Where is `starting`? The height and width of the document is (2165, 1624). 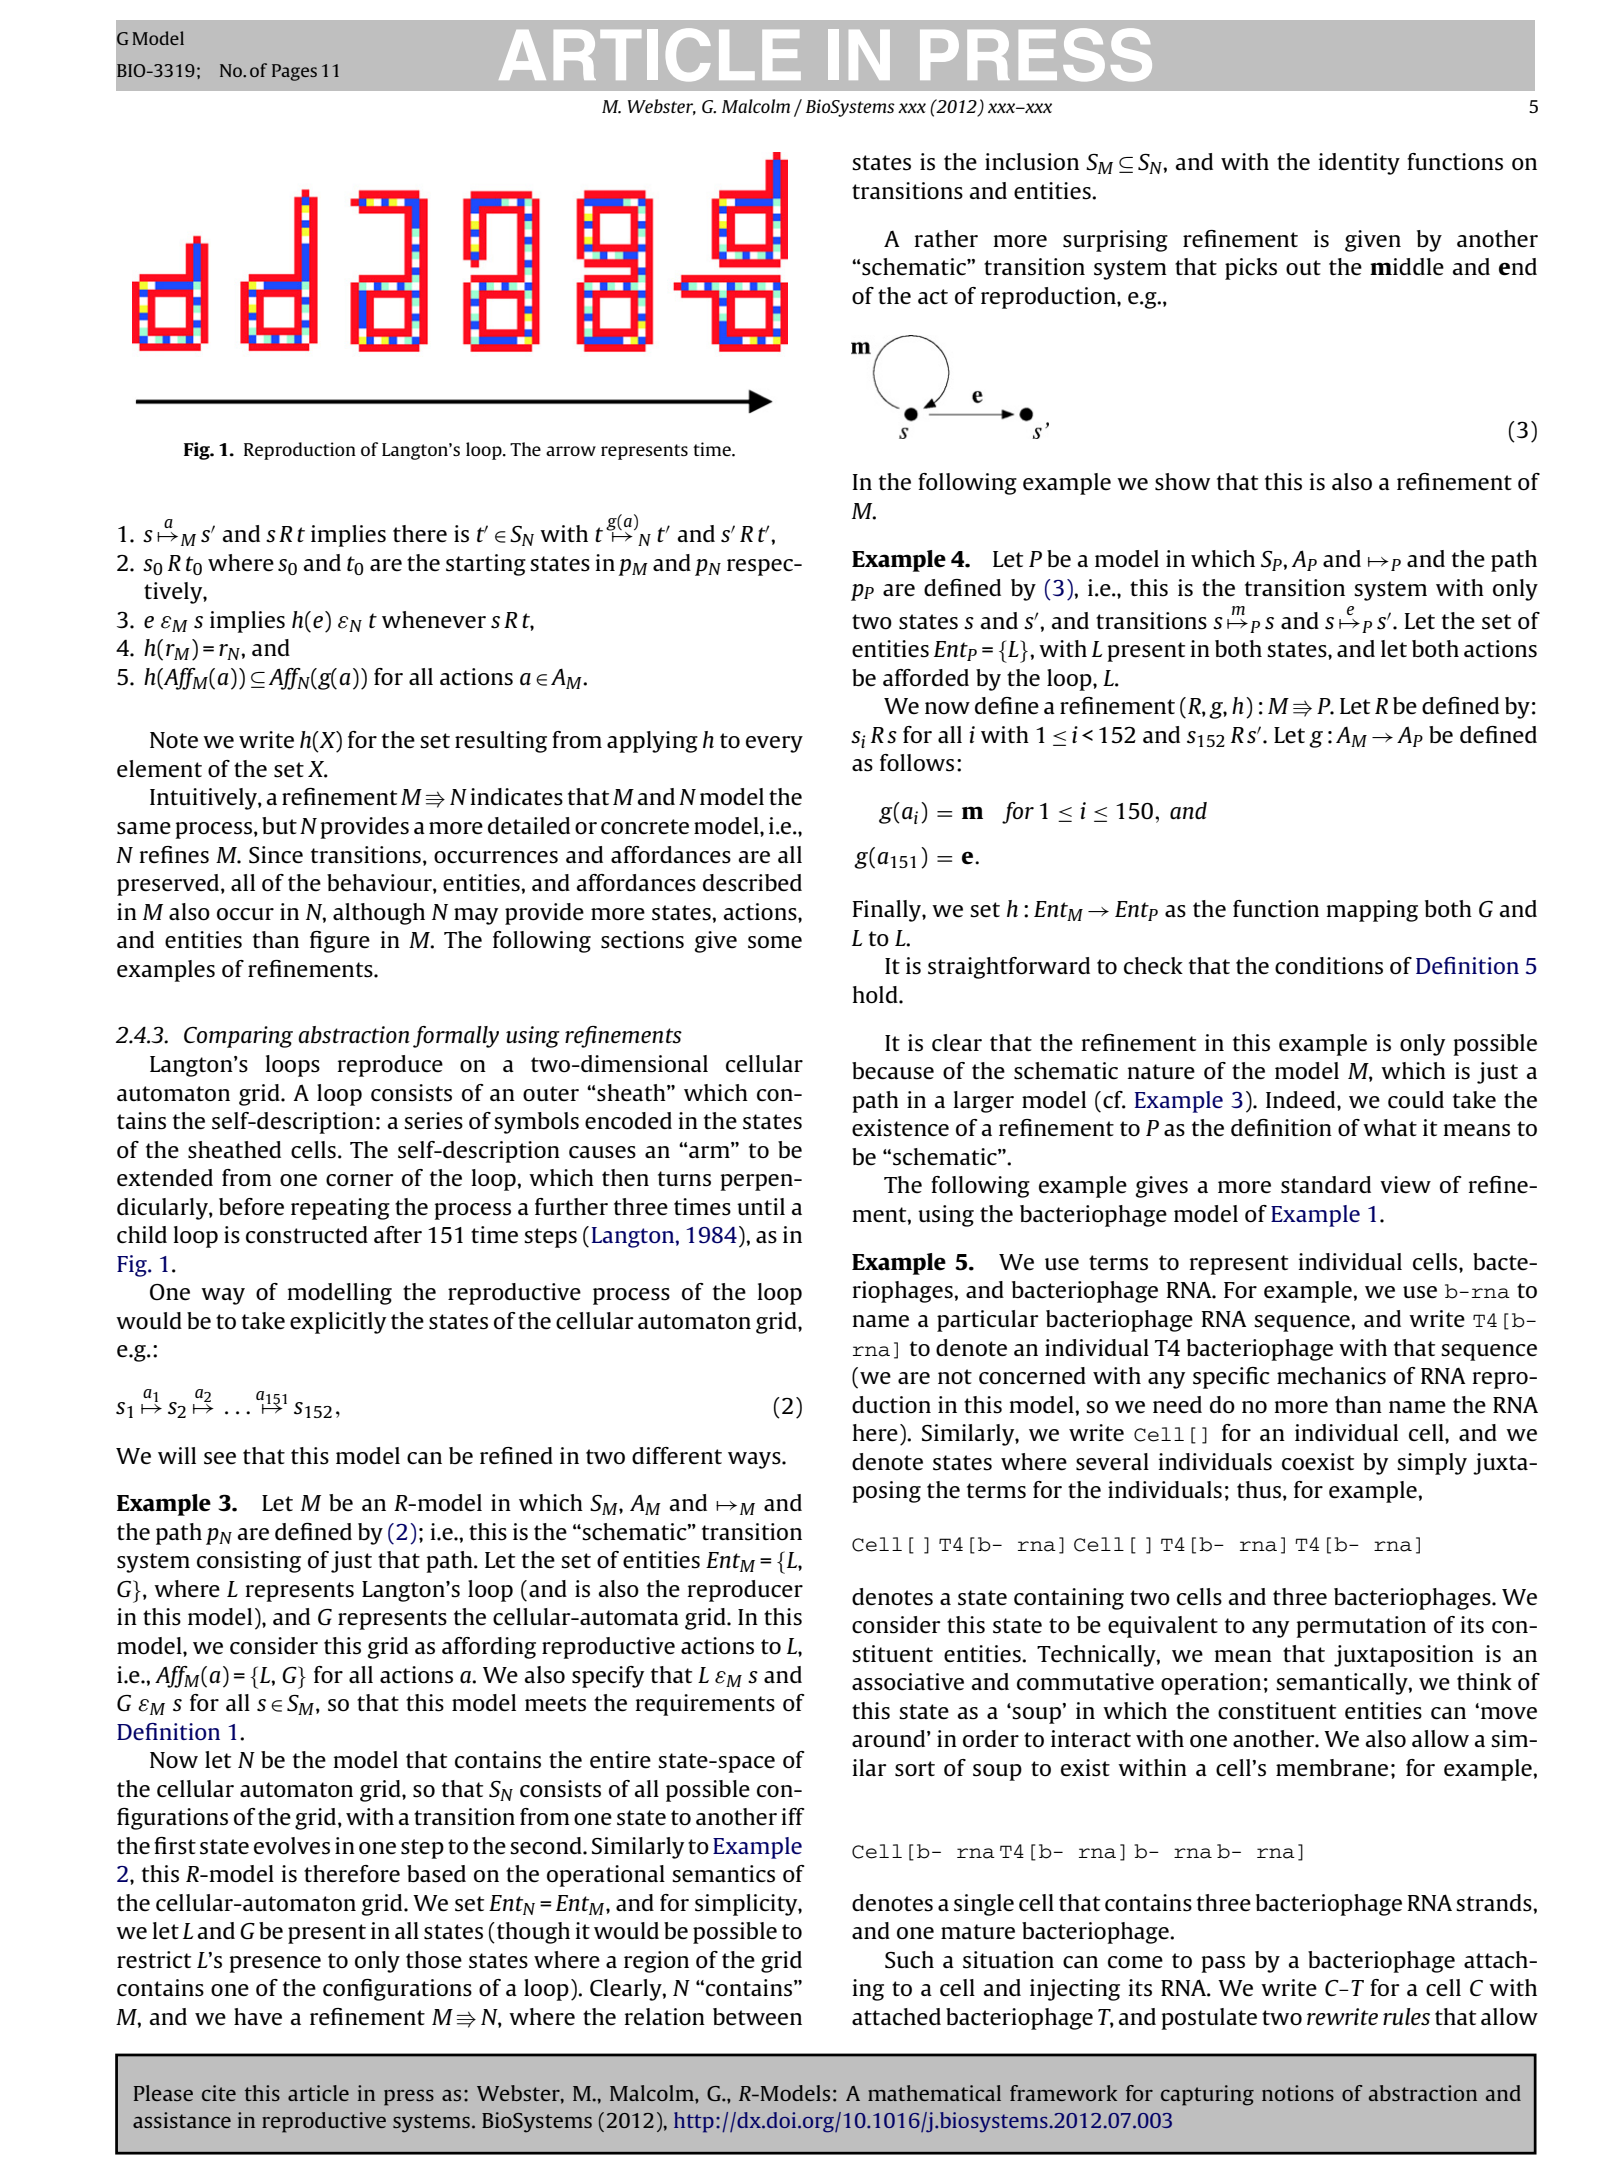 starting is located at coordinates (486, 565).
